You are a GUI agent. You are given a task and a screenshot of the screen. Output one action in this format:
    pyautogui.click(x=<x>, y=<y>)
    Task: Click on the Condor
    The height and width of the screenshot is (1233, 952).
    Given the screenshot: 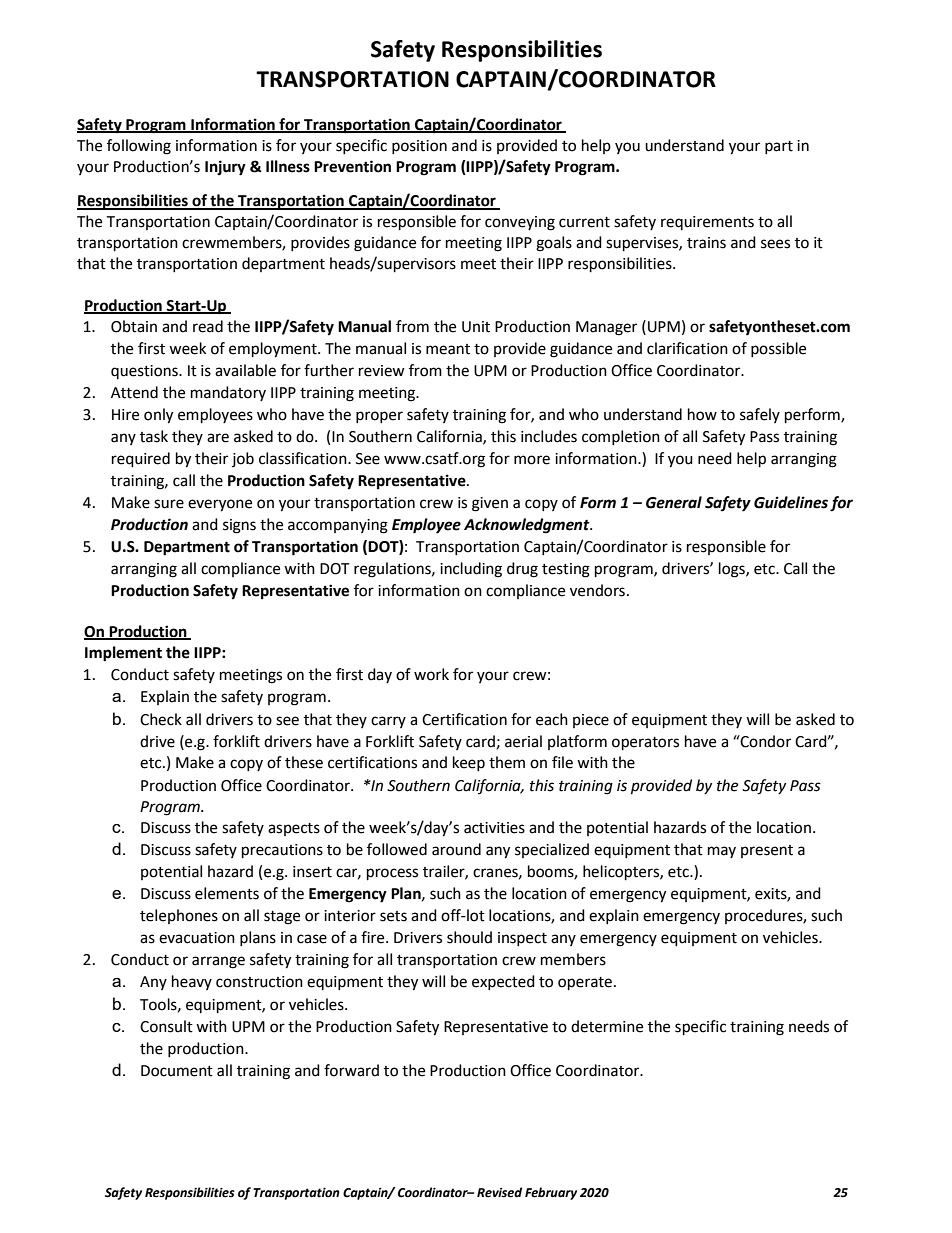 What is the action you would take?
    pyautogui.click(x=765, y=741)
